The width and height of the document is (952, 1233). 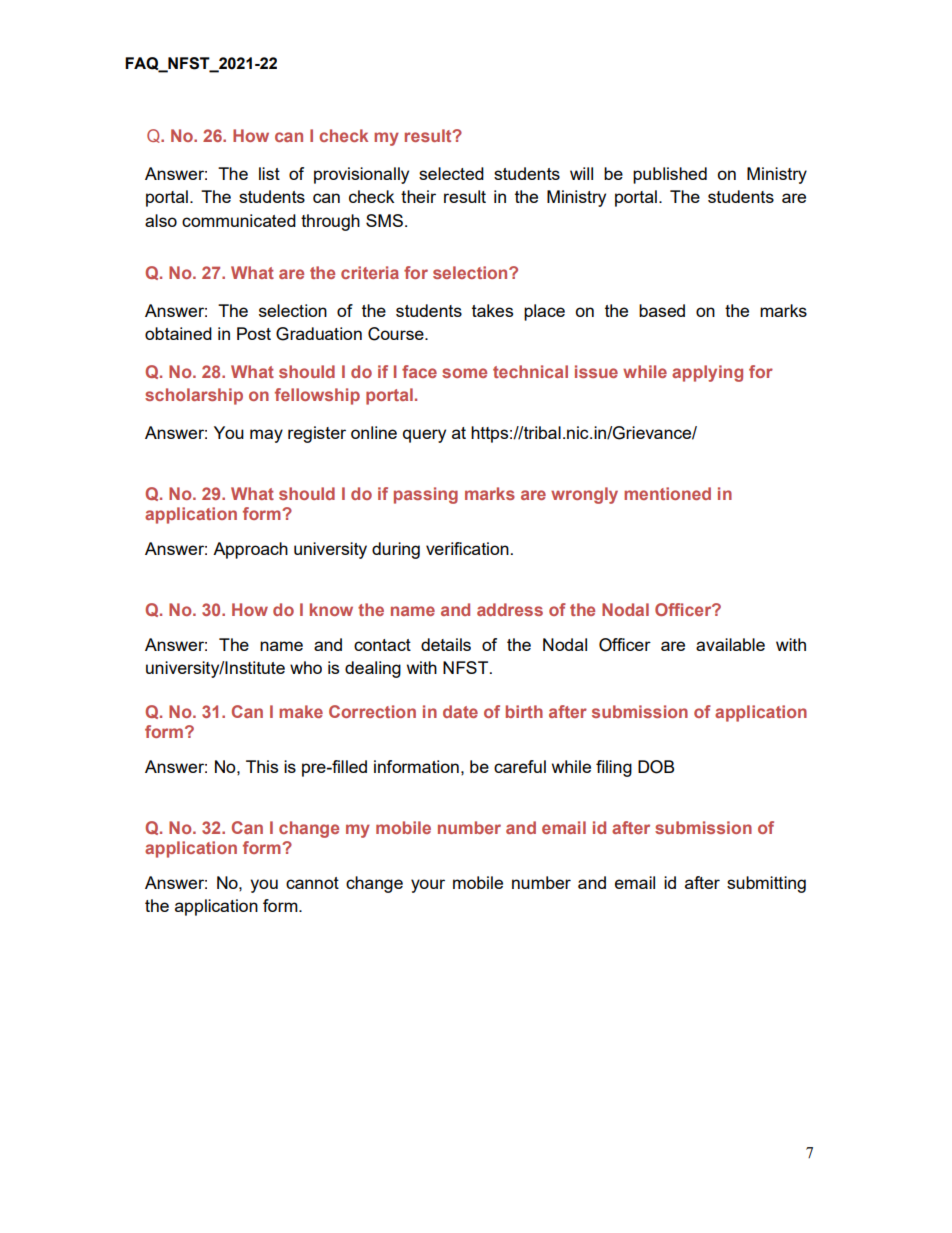 I want to click on communicated, so click(x=239, y=220).
